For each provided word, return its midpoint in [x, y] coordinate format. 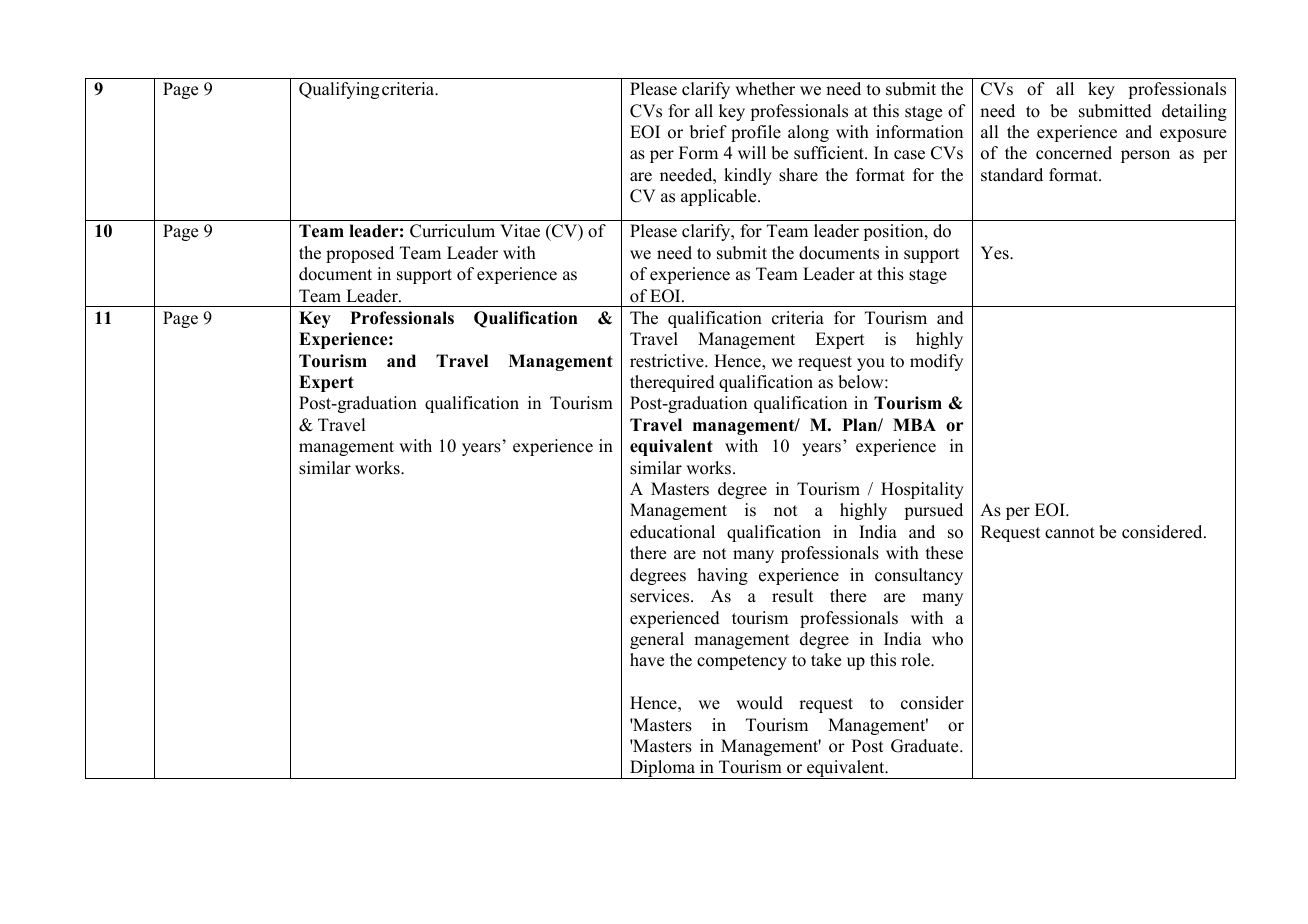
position [894, 232]
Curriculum [452, 231]
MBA [914, 424]
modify [936, 362]
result [793, 596]
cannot [1070, 533]
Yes [996, 253]
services [661, 596]
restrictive [668, 361]
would [759, 703]
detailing [1194, 112]
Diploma [663, 769]
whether [765, 89]
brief [708, 132]
